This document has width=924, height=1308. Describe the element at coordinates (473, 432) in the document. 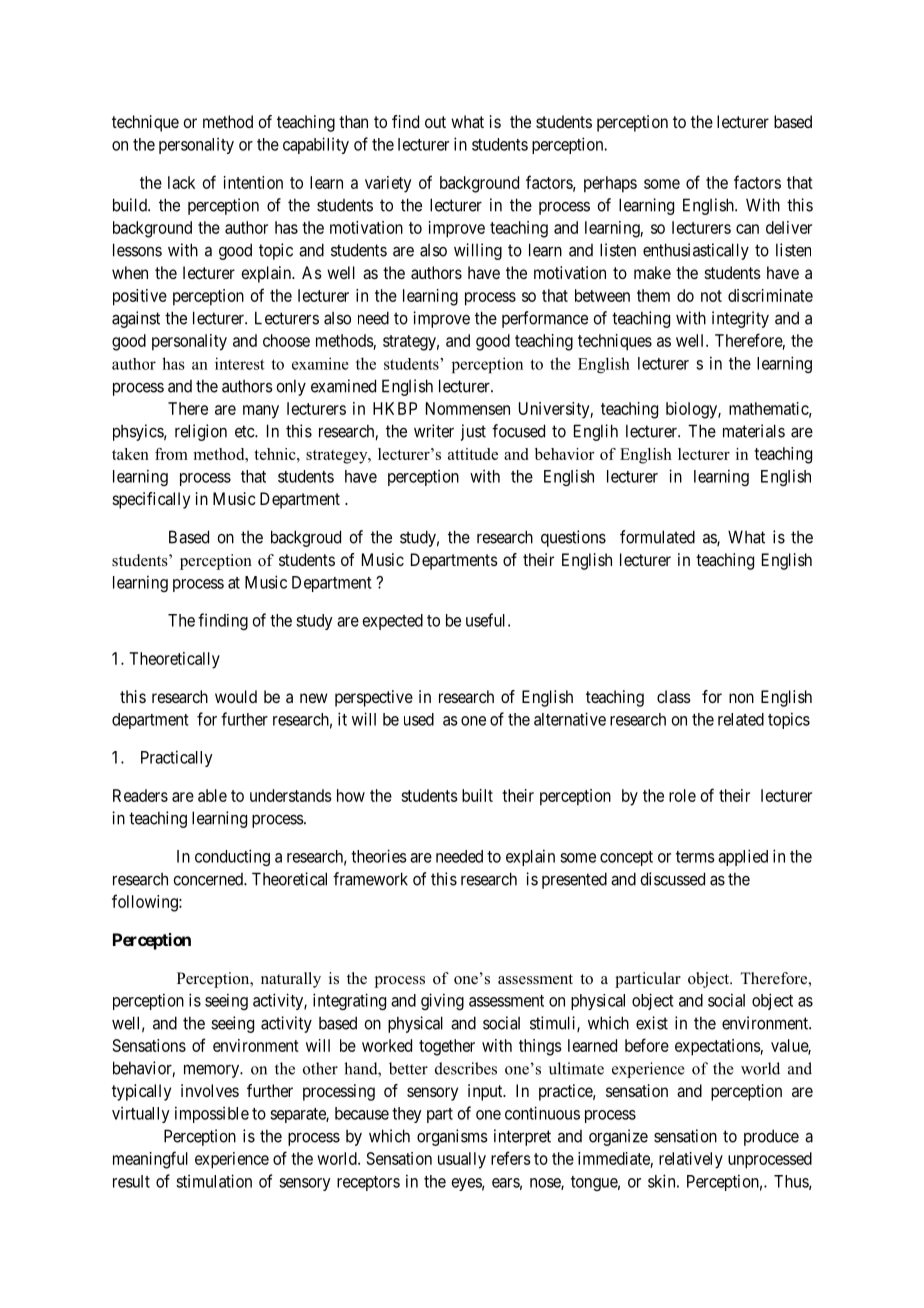

I see `just` at that location.
